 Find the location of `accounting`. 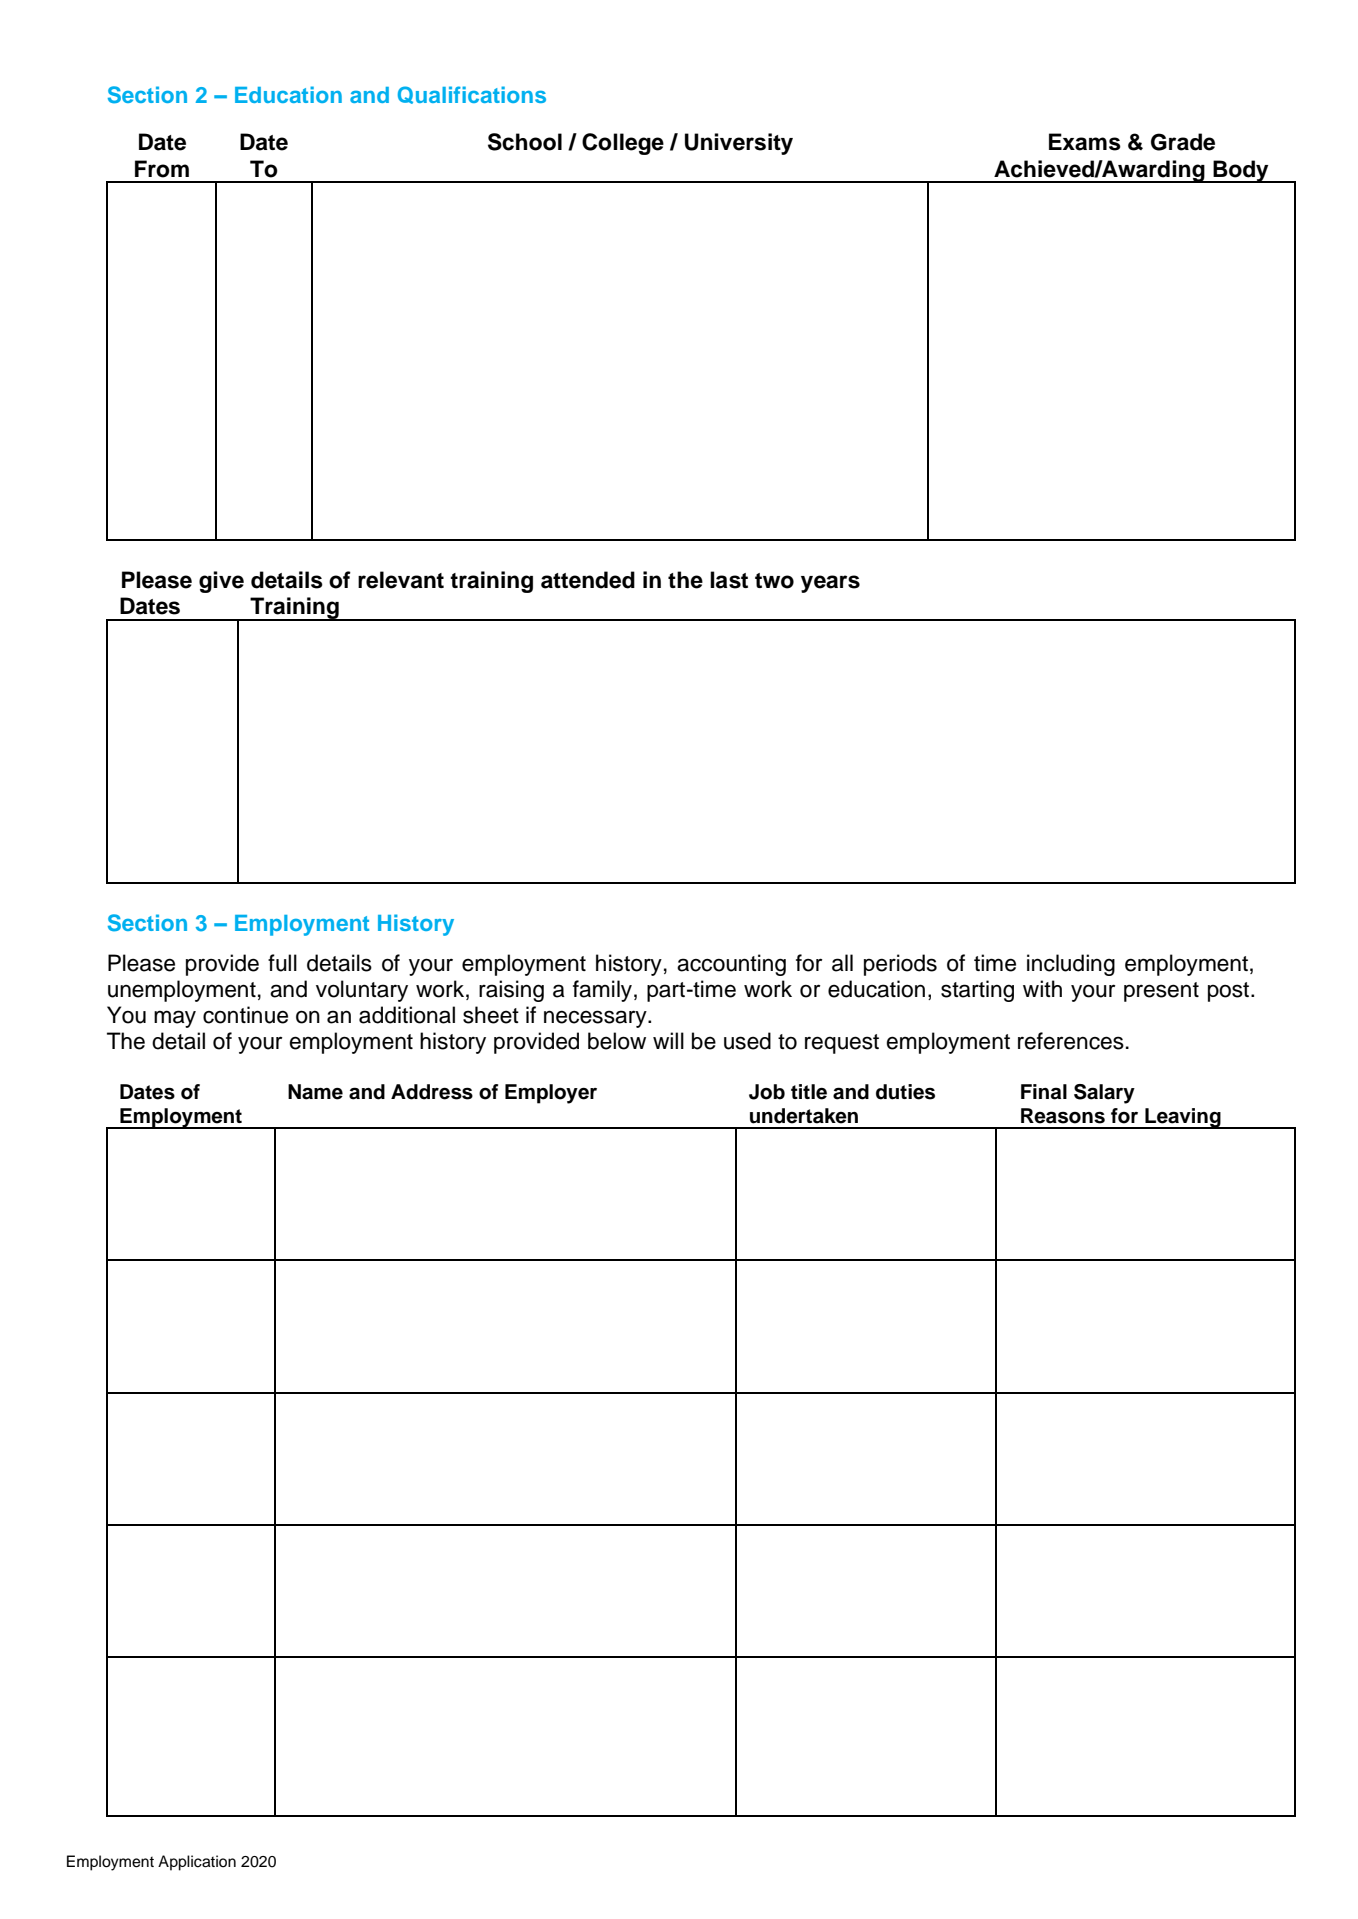

accounting is located at coordinates (731, 965).
